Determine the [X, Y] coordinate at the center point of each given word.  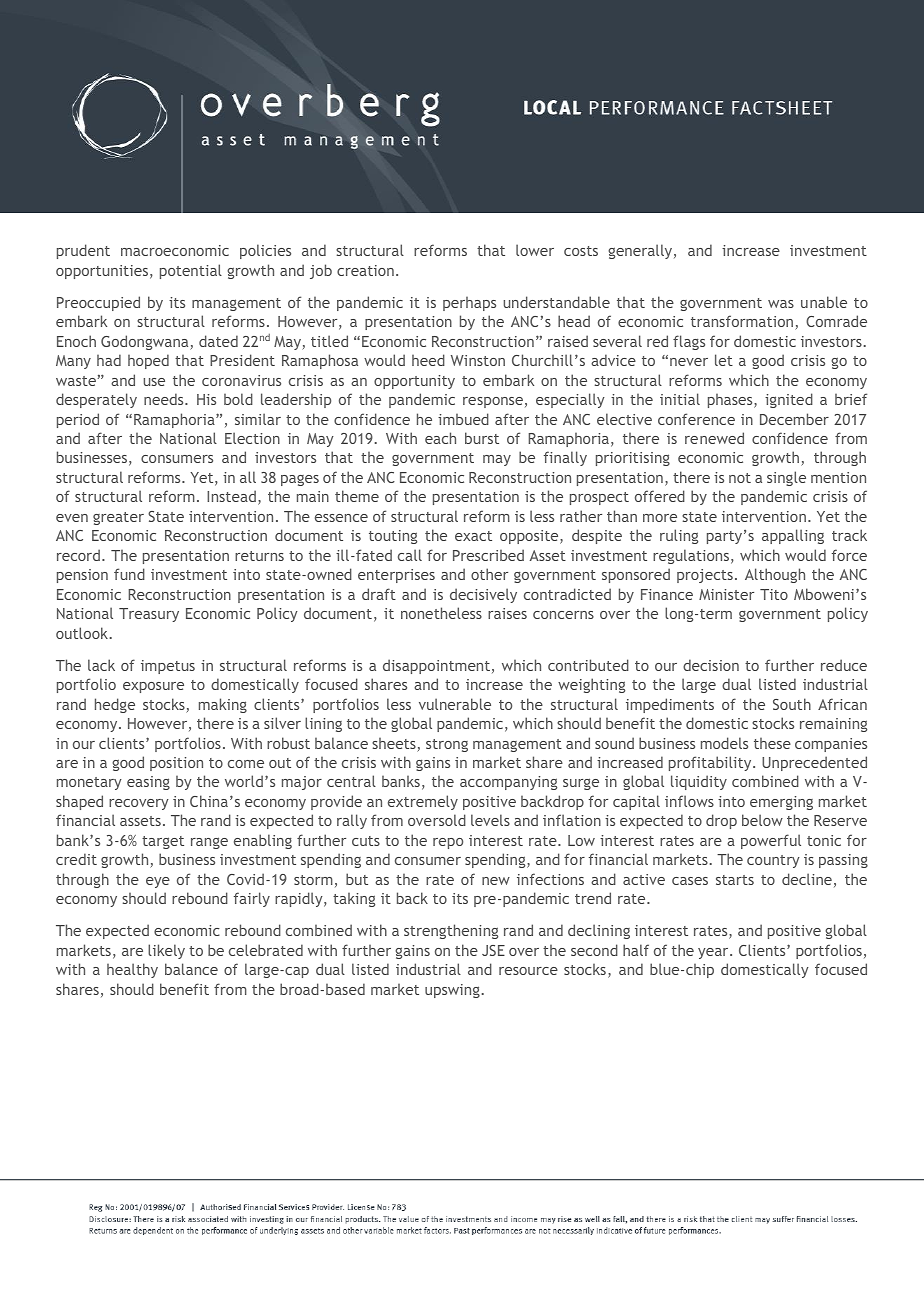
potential [191, 271]
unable [824, 302]
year [714, 953]
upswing [452, 991]
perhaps [469, 303]
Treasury [149, 615]
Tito [774, 594]
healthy [132, 970]
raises [507, 613]
